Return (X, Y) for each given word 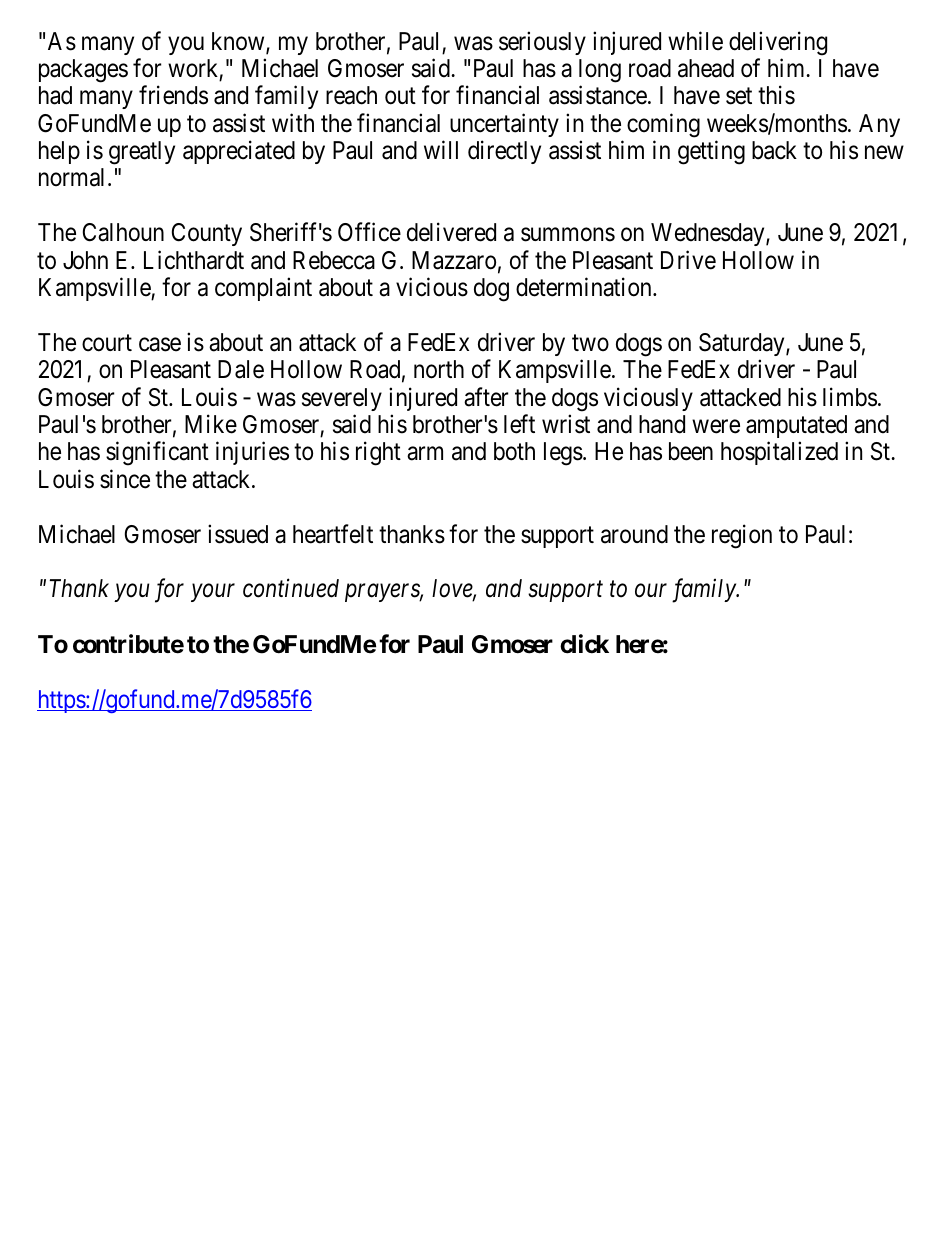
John (85, 260)
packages (83, 71)
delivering (778, 43)
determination (585, 287)
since (125, 479)
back (774, 150)
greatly (142, 153)
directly (504, 152)
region (742, 536)
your (213, 593)
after (486, 397)
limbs (850, 397)
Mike (211, 424)
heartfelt (333, 534)
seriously (542, 43)
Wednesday (709, 234)
